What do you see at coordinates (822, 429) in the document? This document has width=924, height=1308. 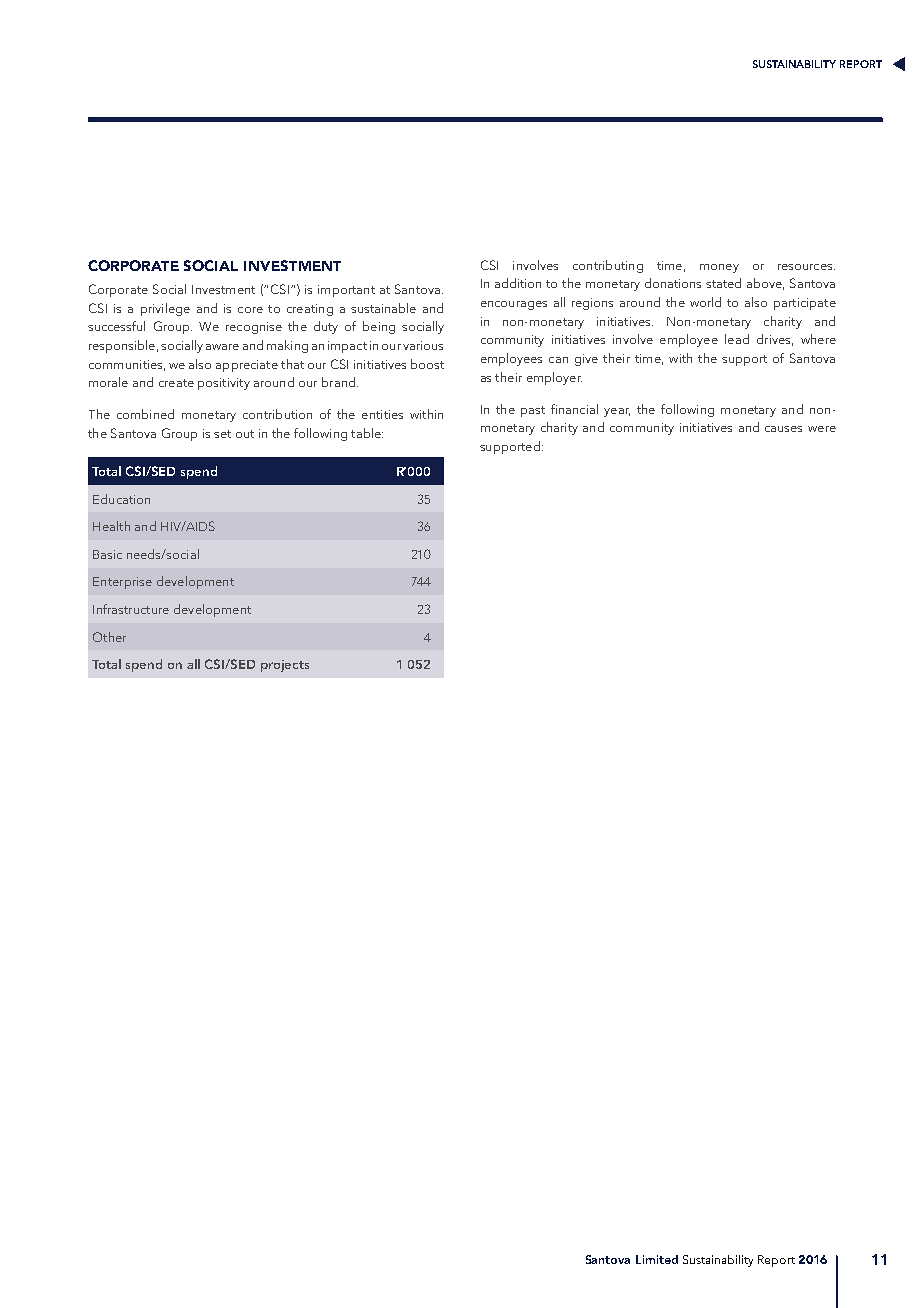 I see `were` at bounding box center [822, 429].
